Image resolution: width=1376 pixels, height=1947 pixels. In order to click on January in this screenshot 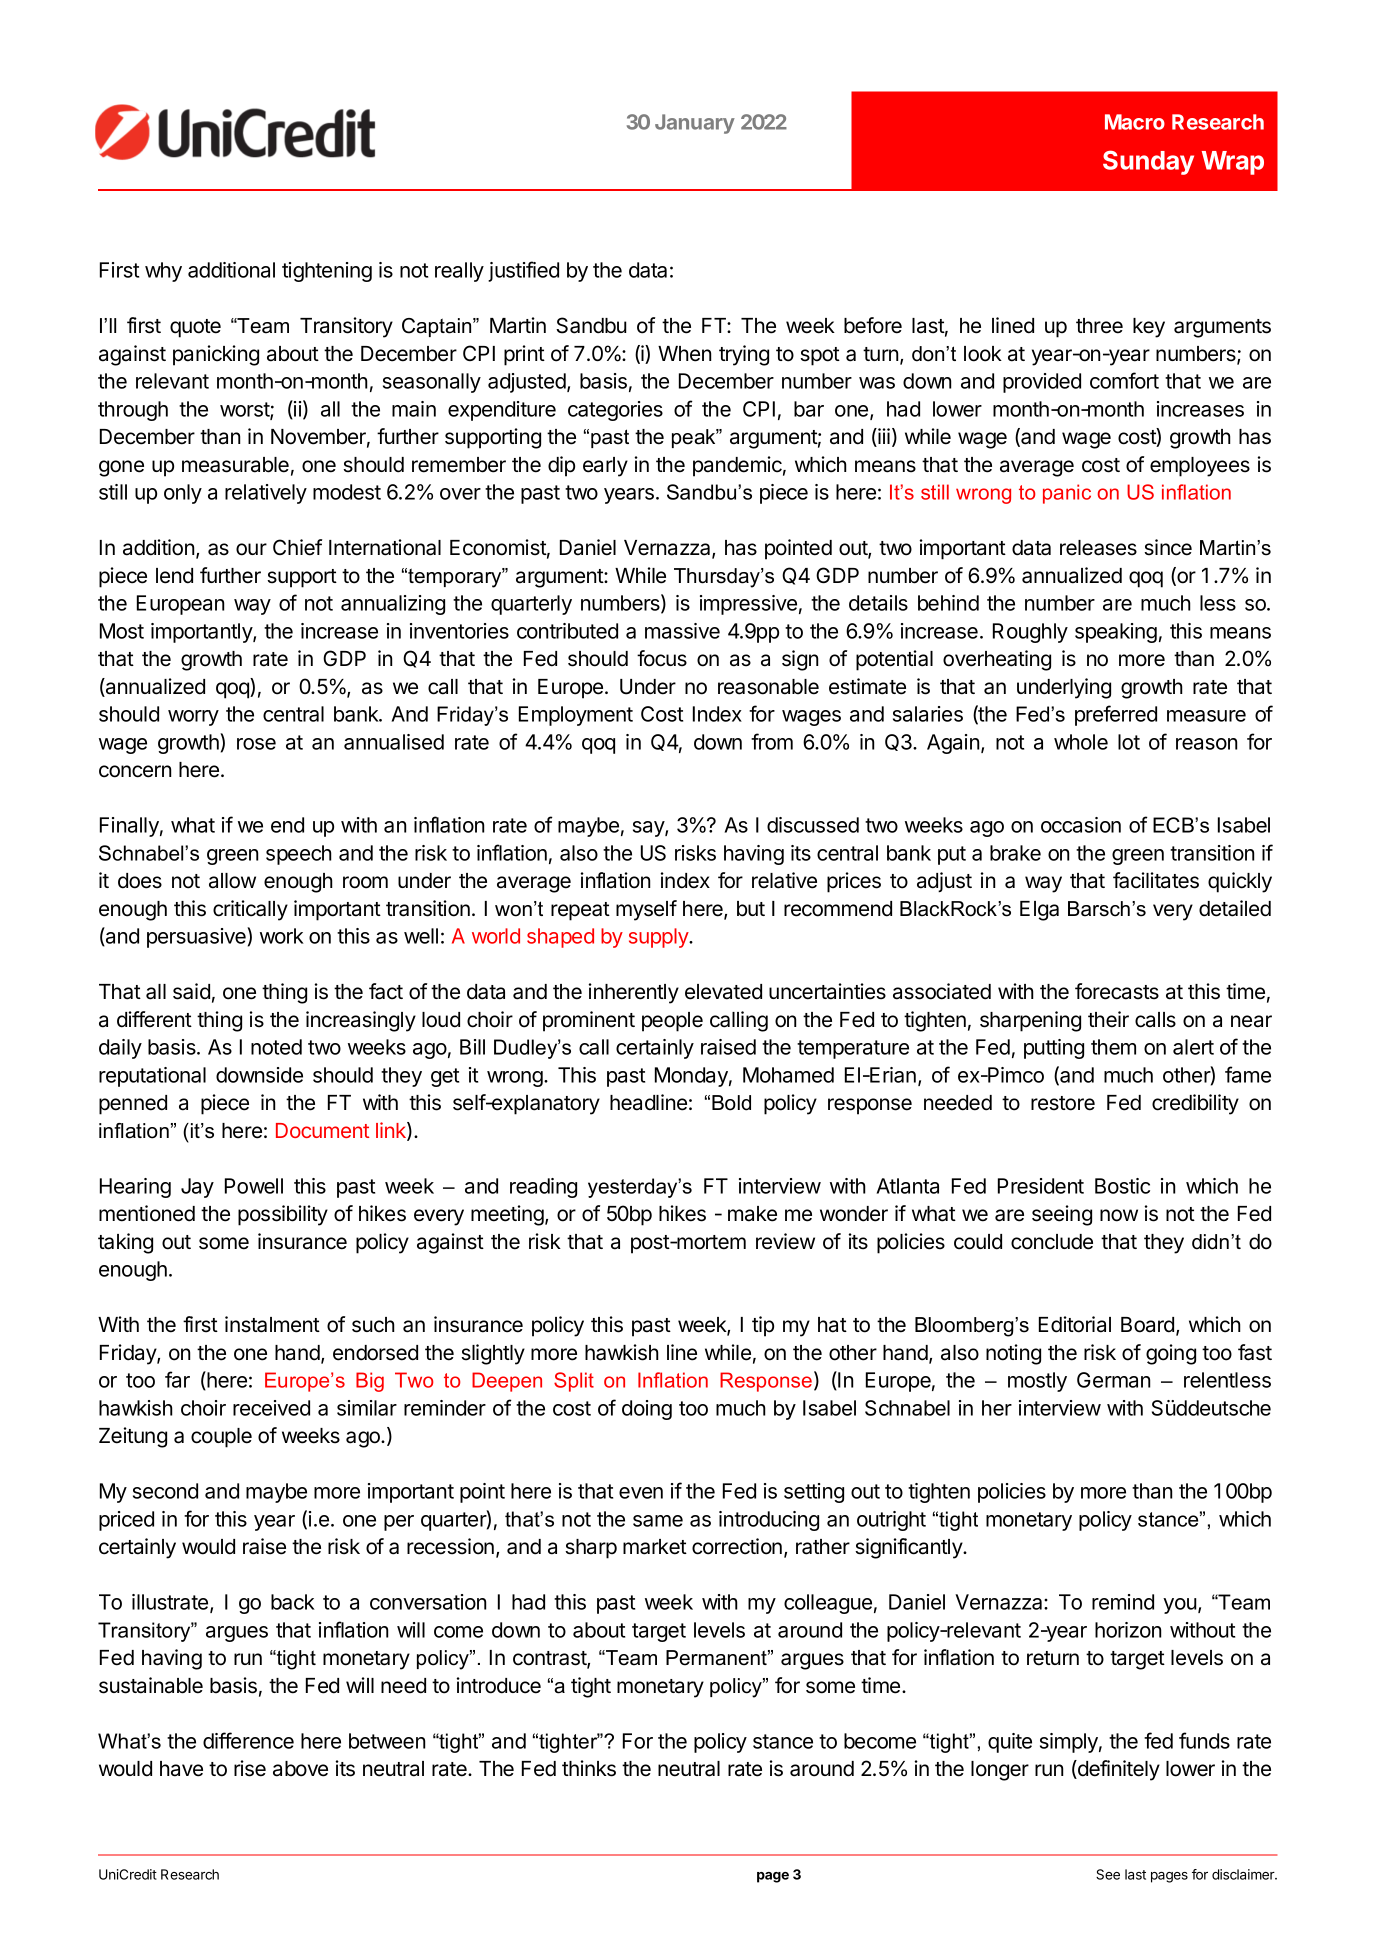, I will do `click(695, 124)`.
